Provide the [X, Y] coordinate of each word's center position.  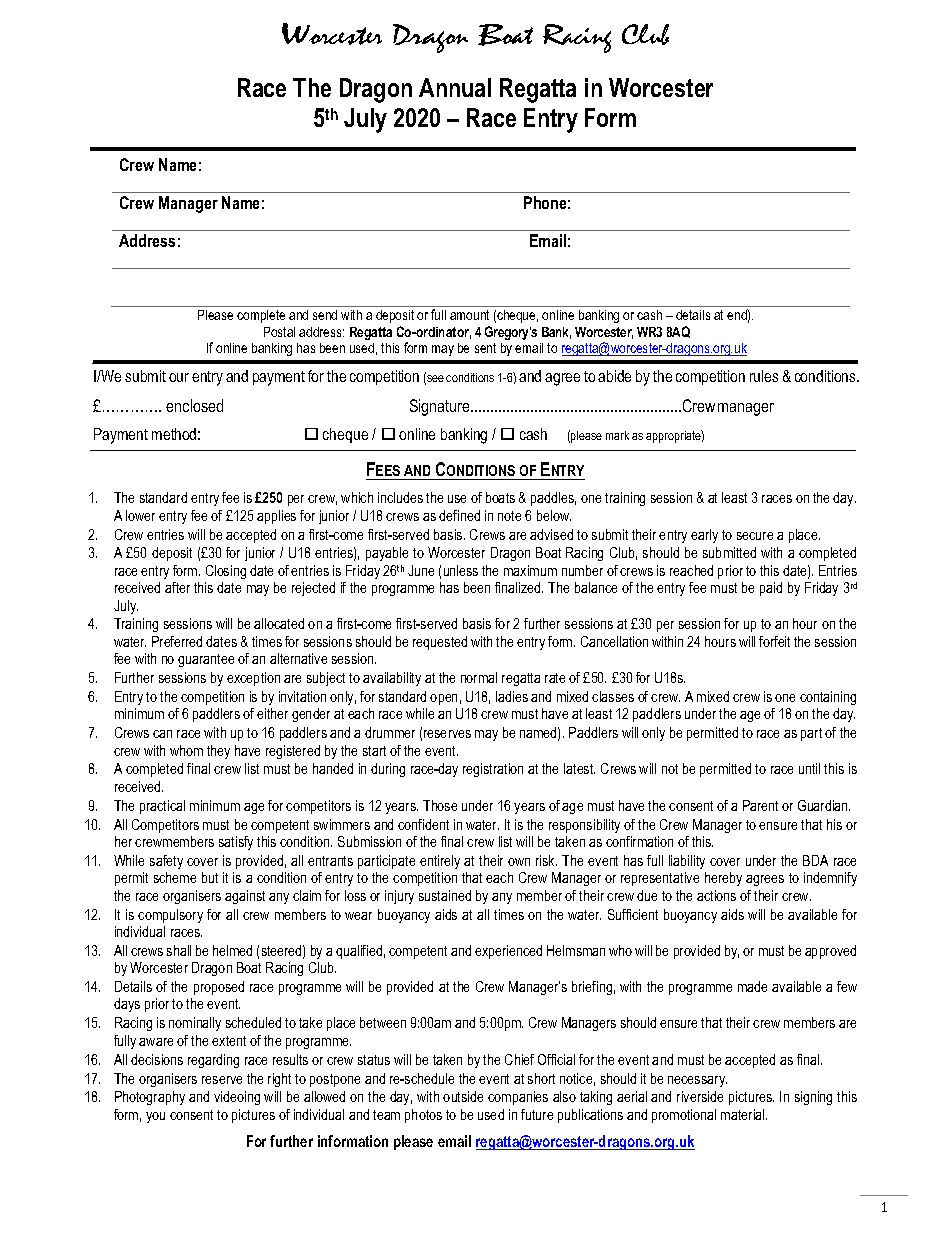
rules [764, 376]
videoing [237, 1098]
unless [461, 570]
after [177, 587]
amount [469, 315]
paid [771, 589]
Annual [455, 87]
